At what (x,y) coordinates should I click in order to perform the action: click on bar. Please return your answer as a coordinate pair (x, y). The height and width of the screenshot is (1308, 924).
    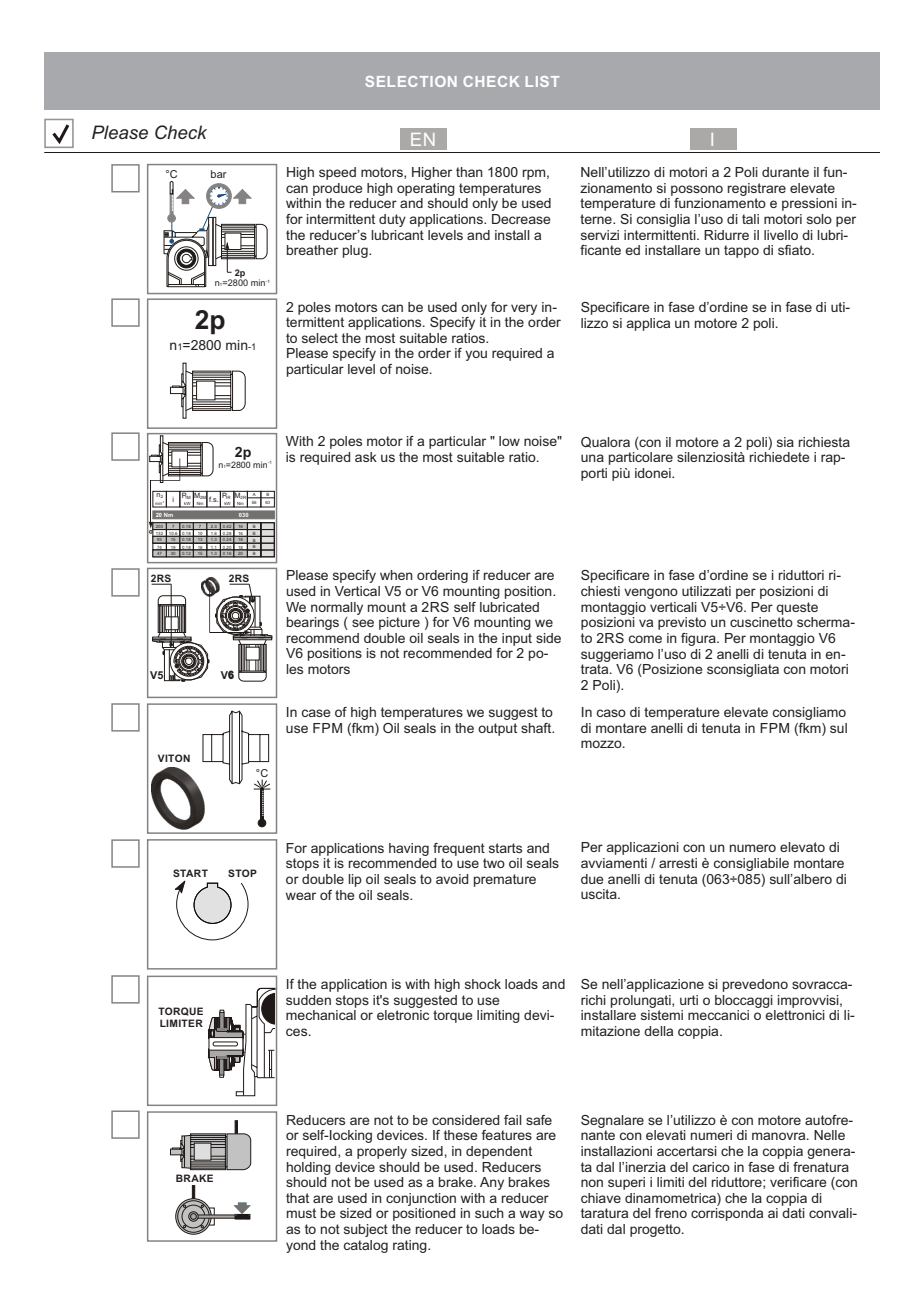
    Looking at the image, I should click on (219, 174).
